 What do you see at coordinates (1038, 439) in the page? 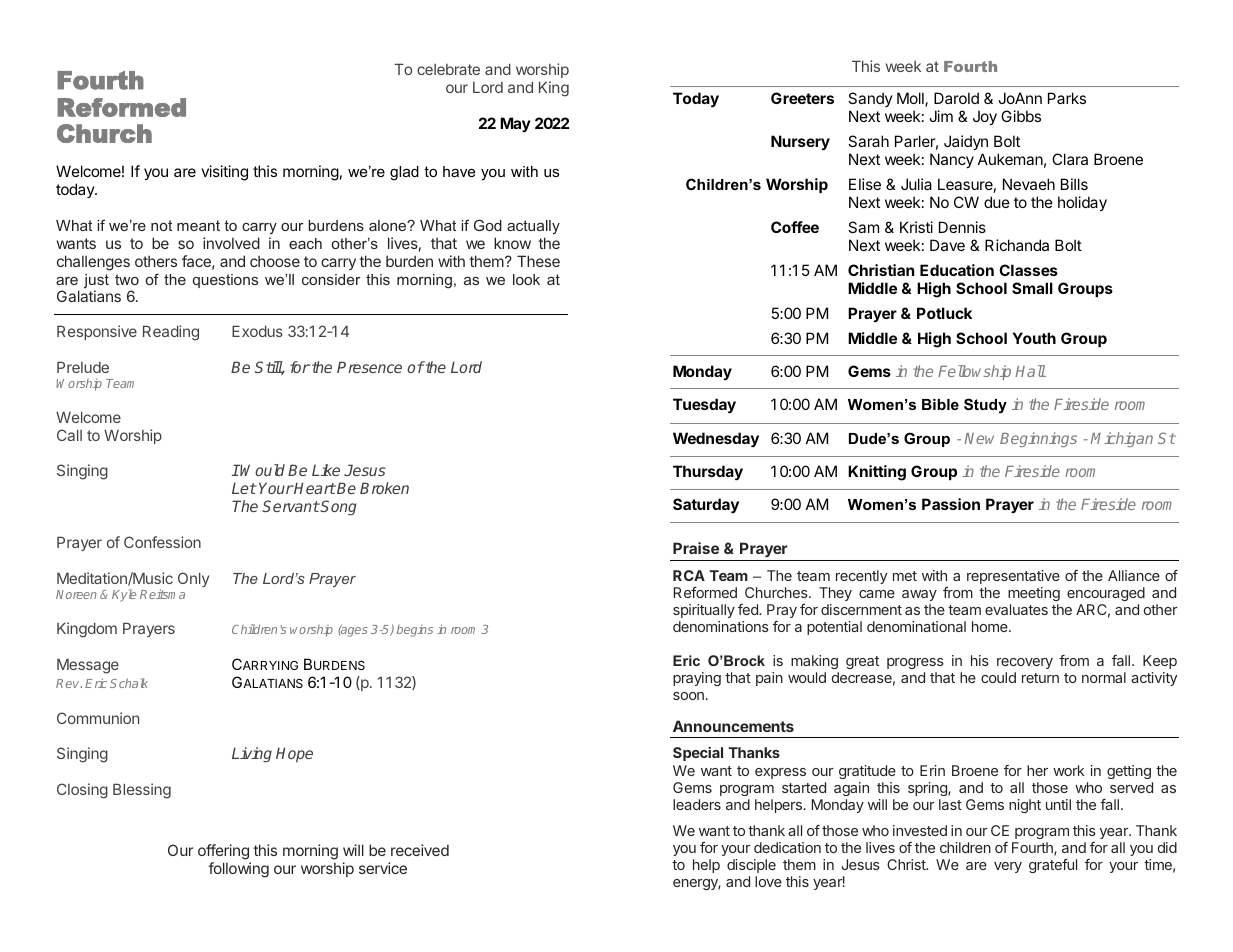
I see `Beginnings` at bounding box center [1038, 439].
